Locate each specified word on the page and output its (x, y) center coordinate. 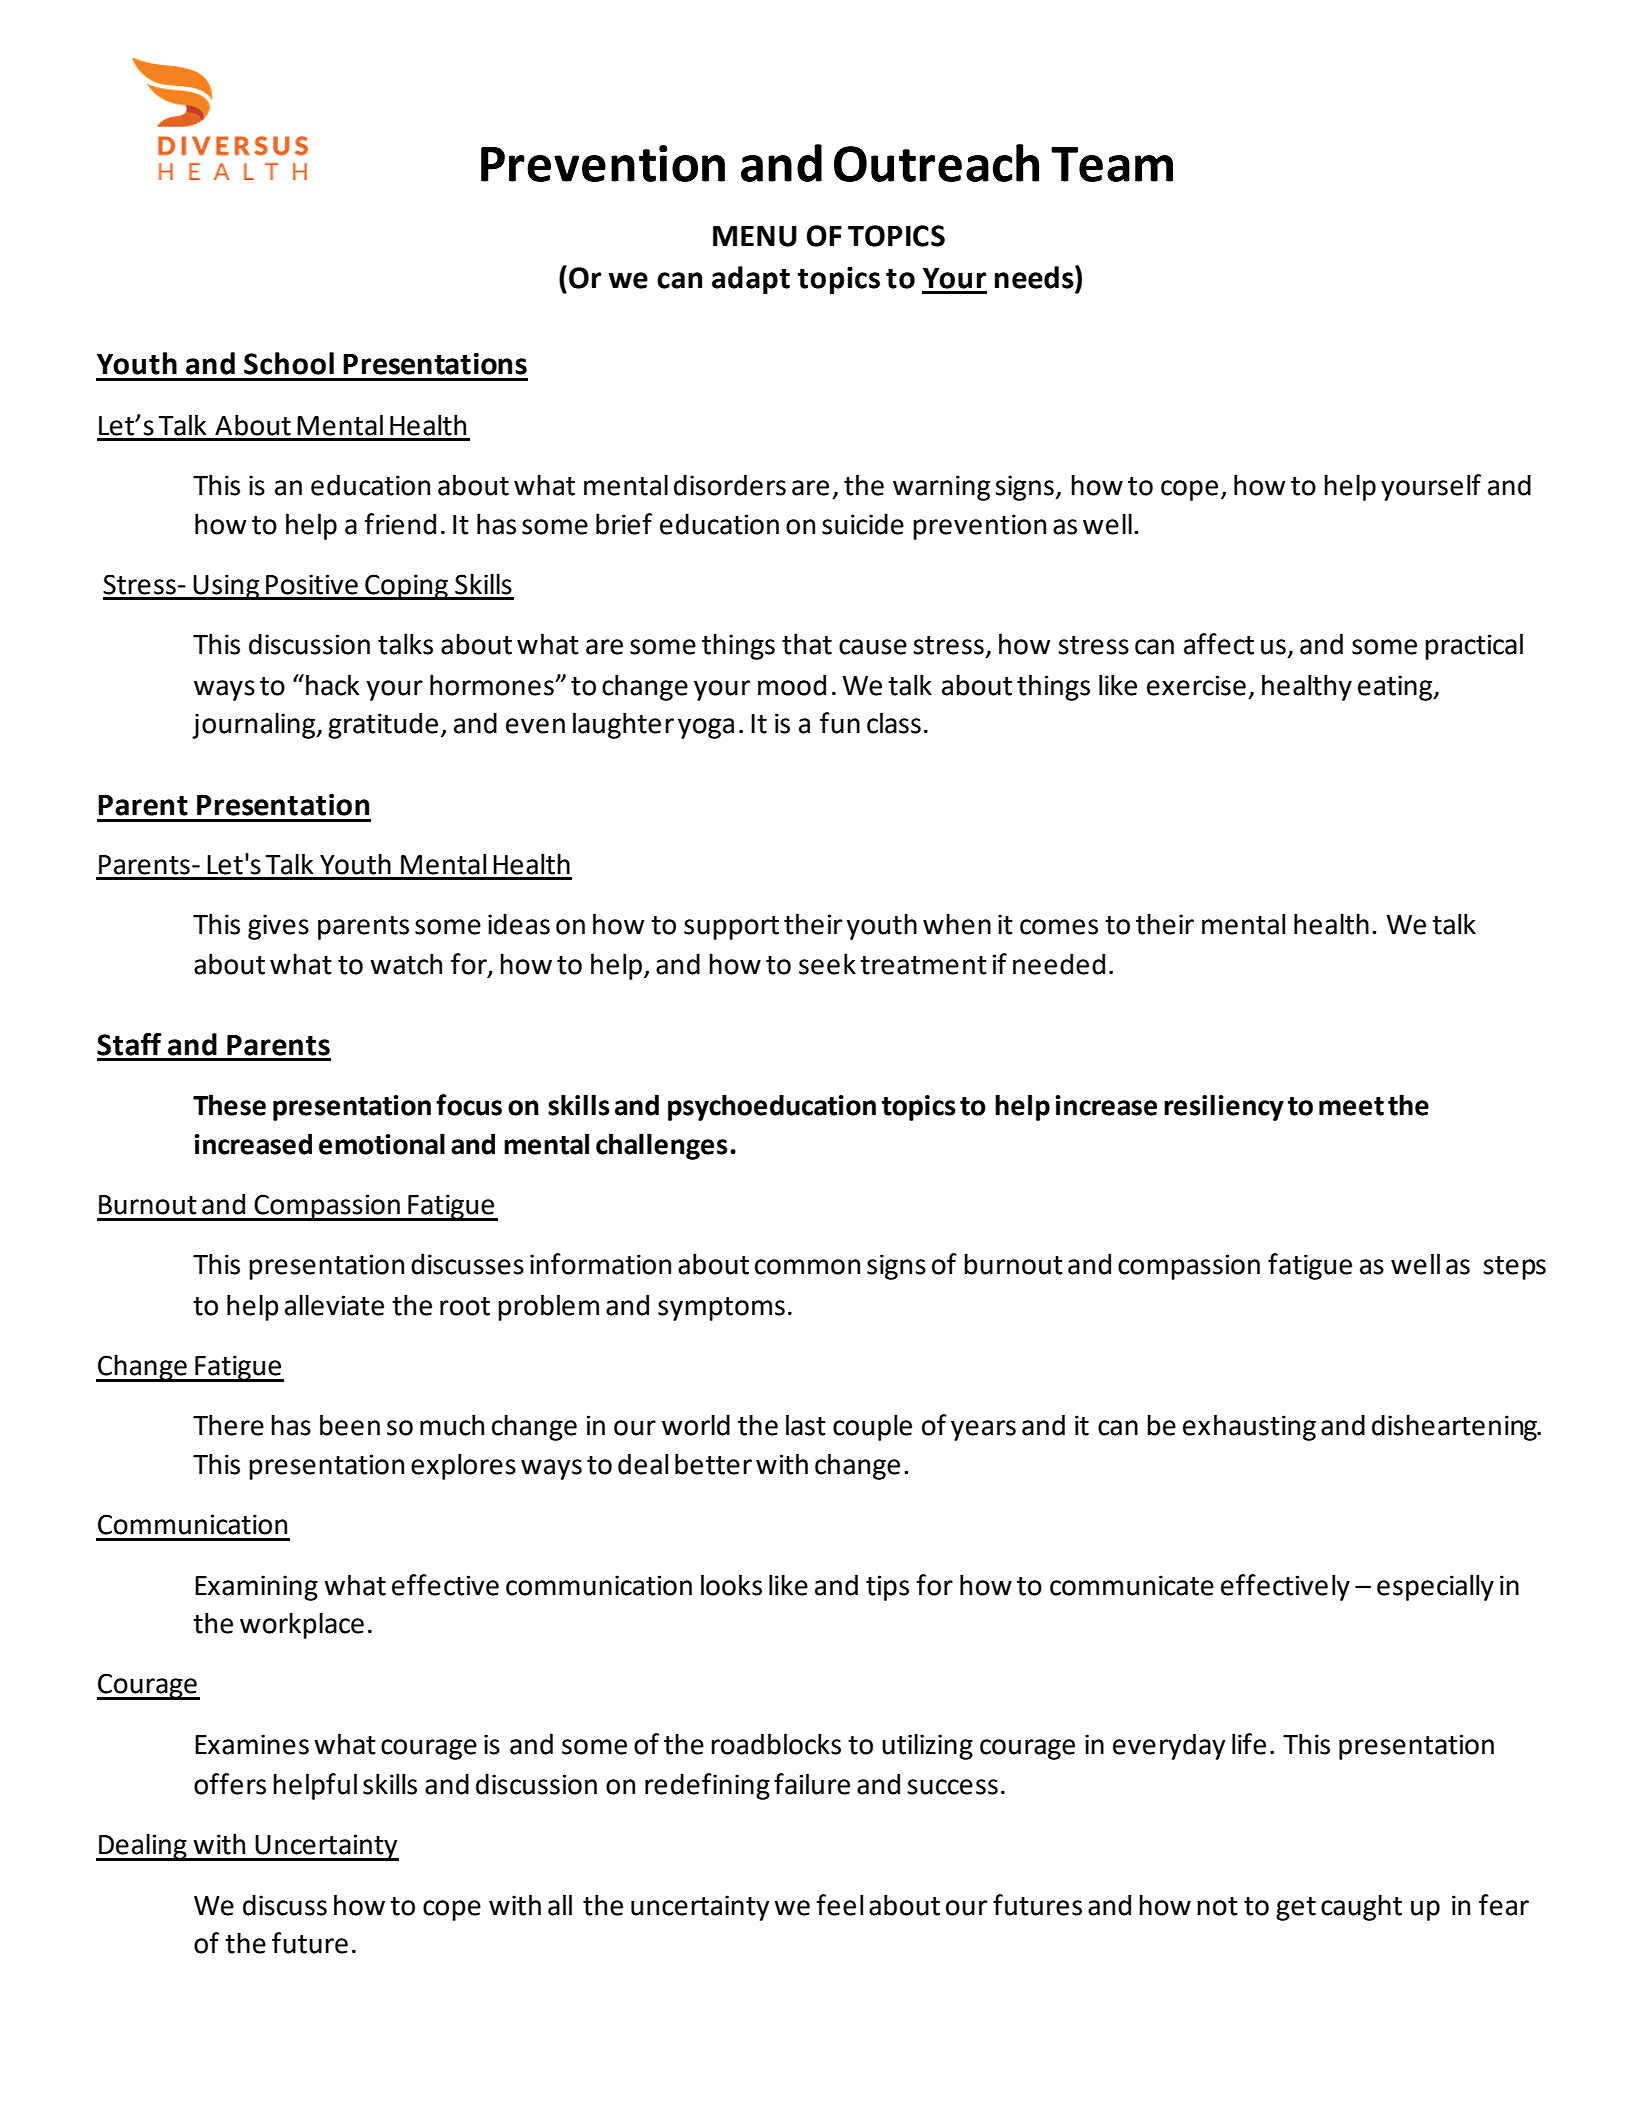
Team (1112, 164)
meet (1351, 1106)
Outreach (936, 163)
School (289, 363)
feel (839, 1905)
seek (827, 964)
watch (406, 964)
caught (1361, 1907)
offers (230, 1784)
